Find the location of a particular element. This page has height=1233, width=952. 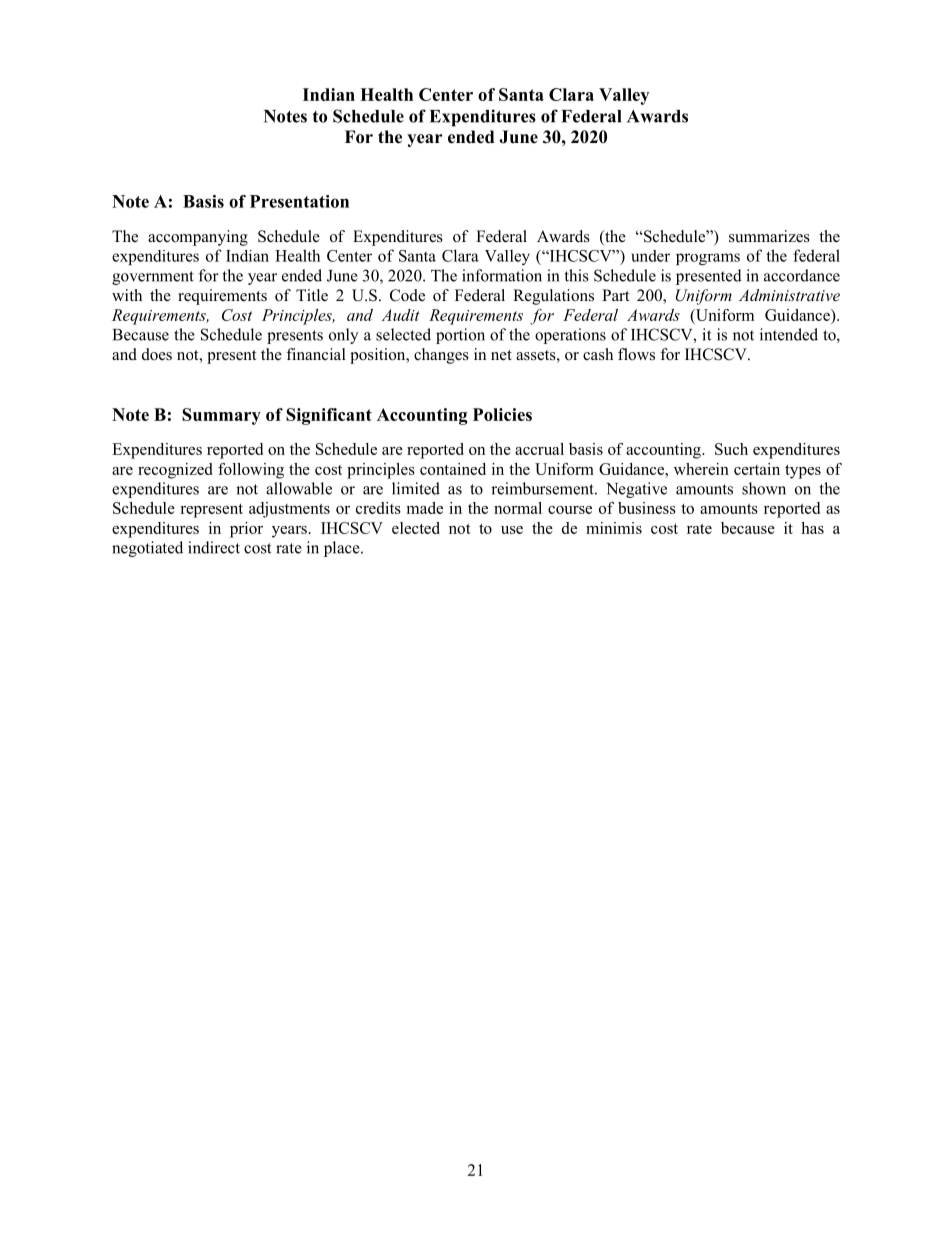

Administrative is located at coordinates (789, 295).
